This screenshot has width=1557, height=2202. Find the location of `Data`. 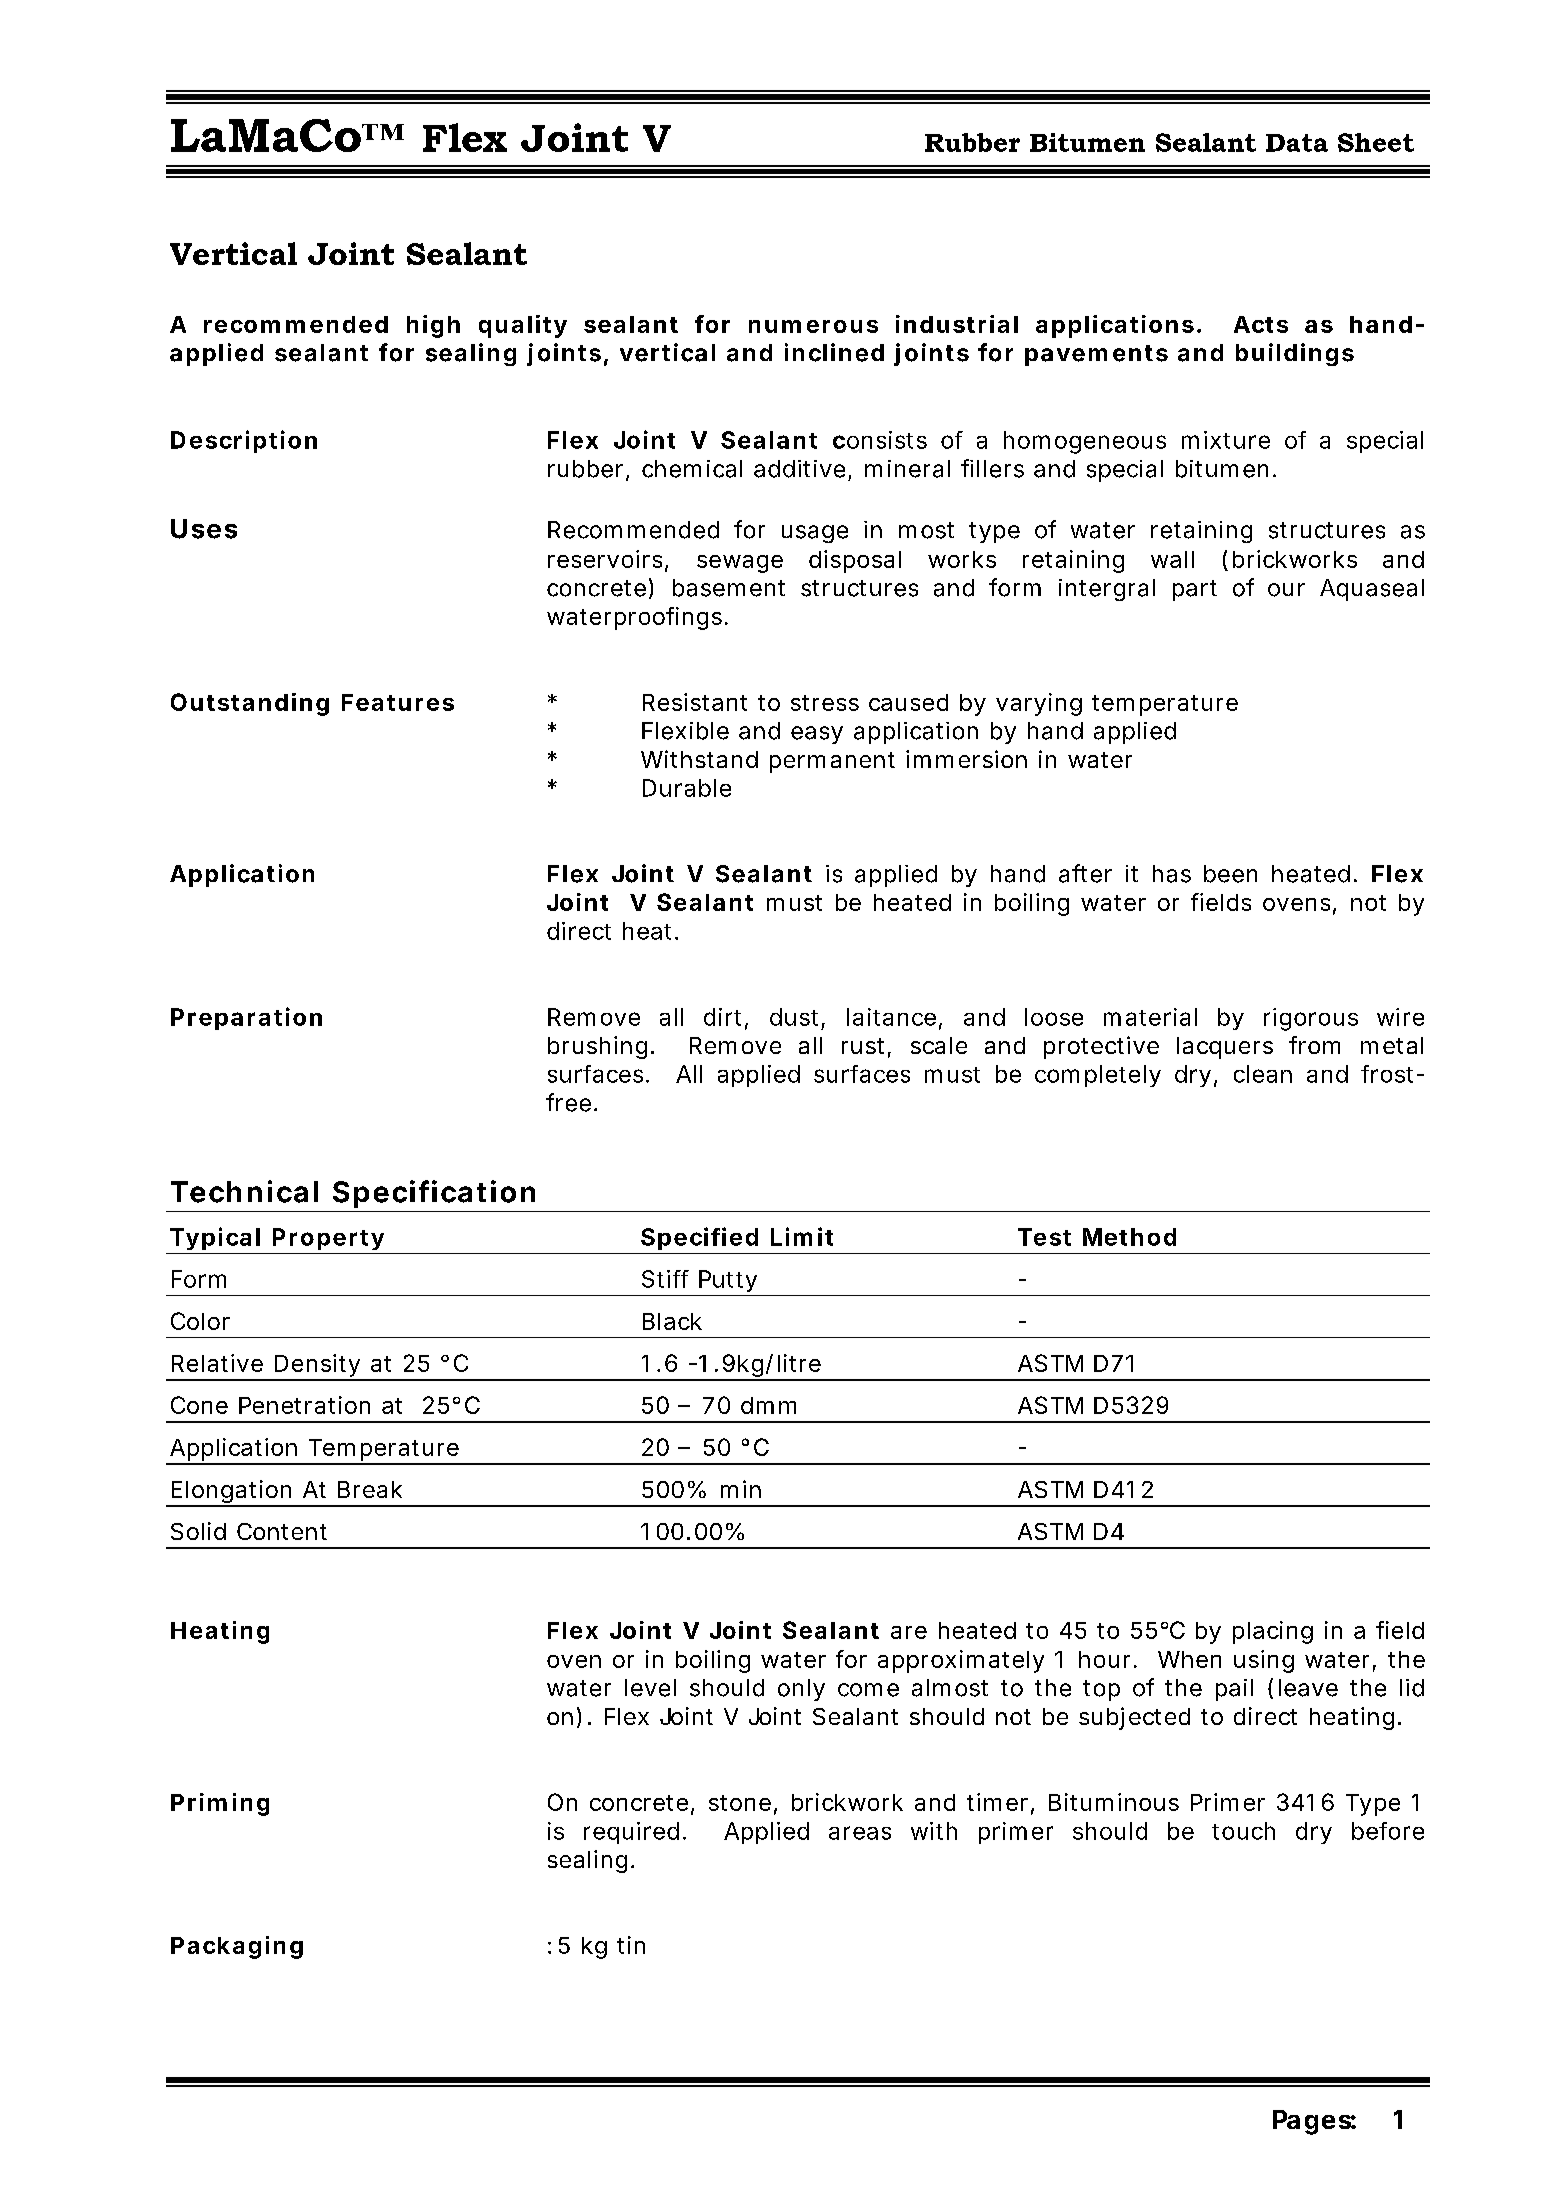

Data is located at coordinates (1297, 143).
